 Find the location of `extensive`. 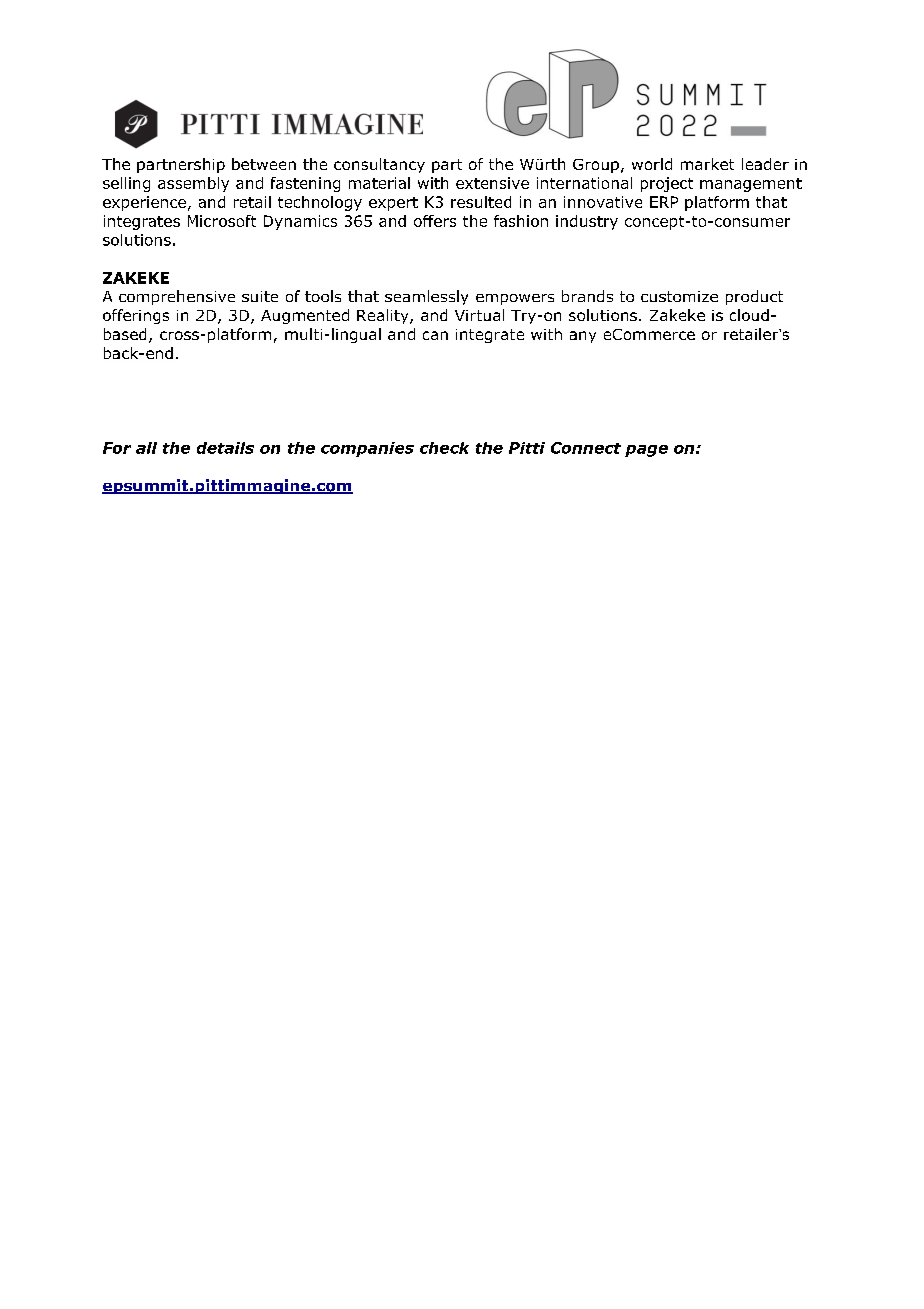

extensive is located at coordinates (492, 183).
